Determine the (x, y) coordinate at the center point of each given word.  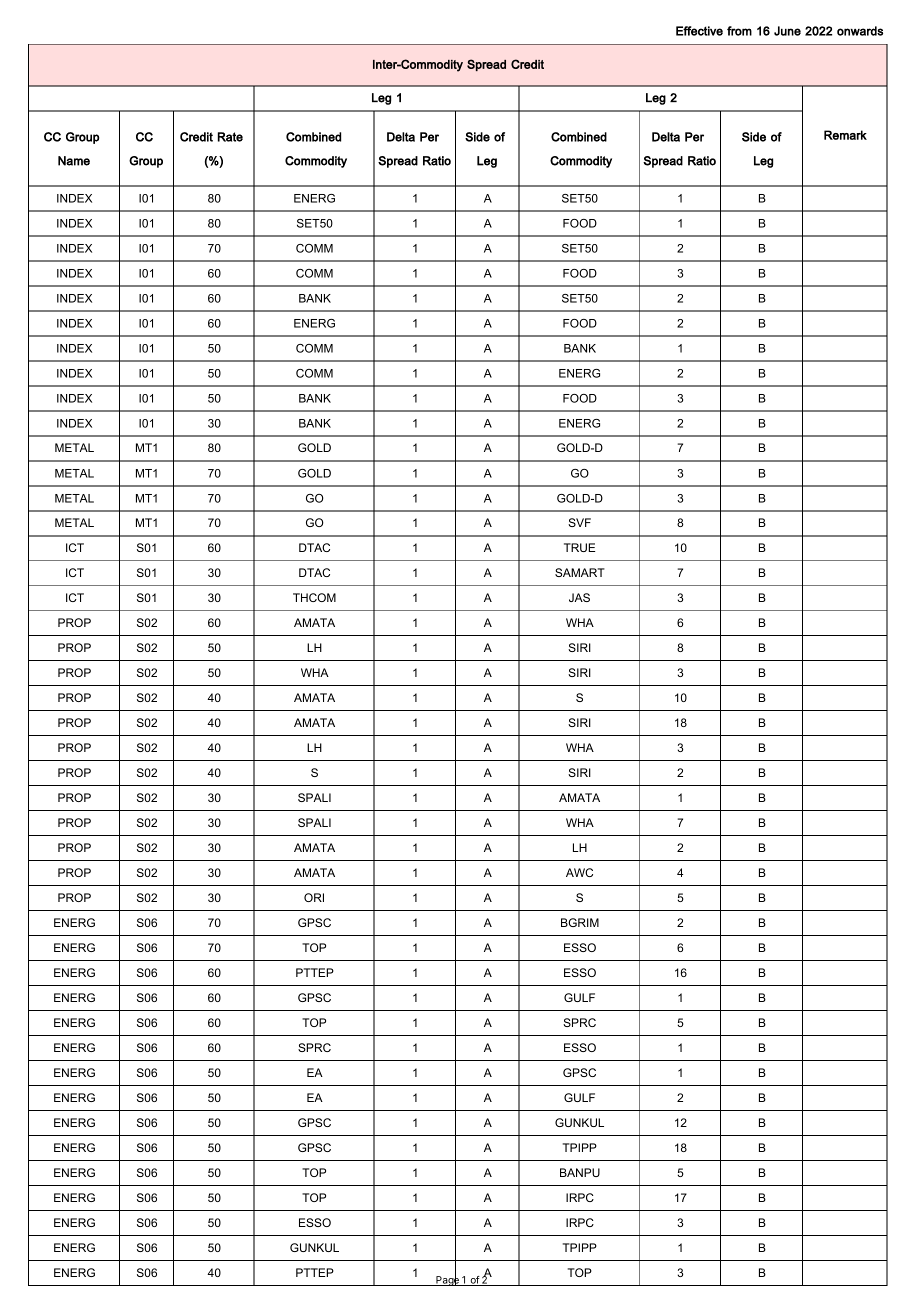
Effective (699, 31)
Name (74, 161)
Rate (230, 137)
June (787, 31)
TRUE (579, 547)
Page (447, 1280)
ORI (314, 897)
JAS (579, 597)
